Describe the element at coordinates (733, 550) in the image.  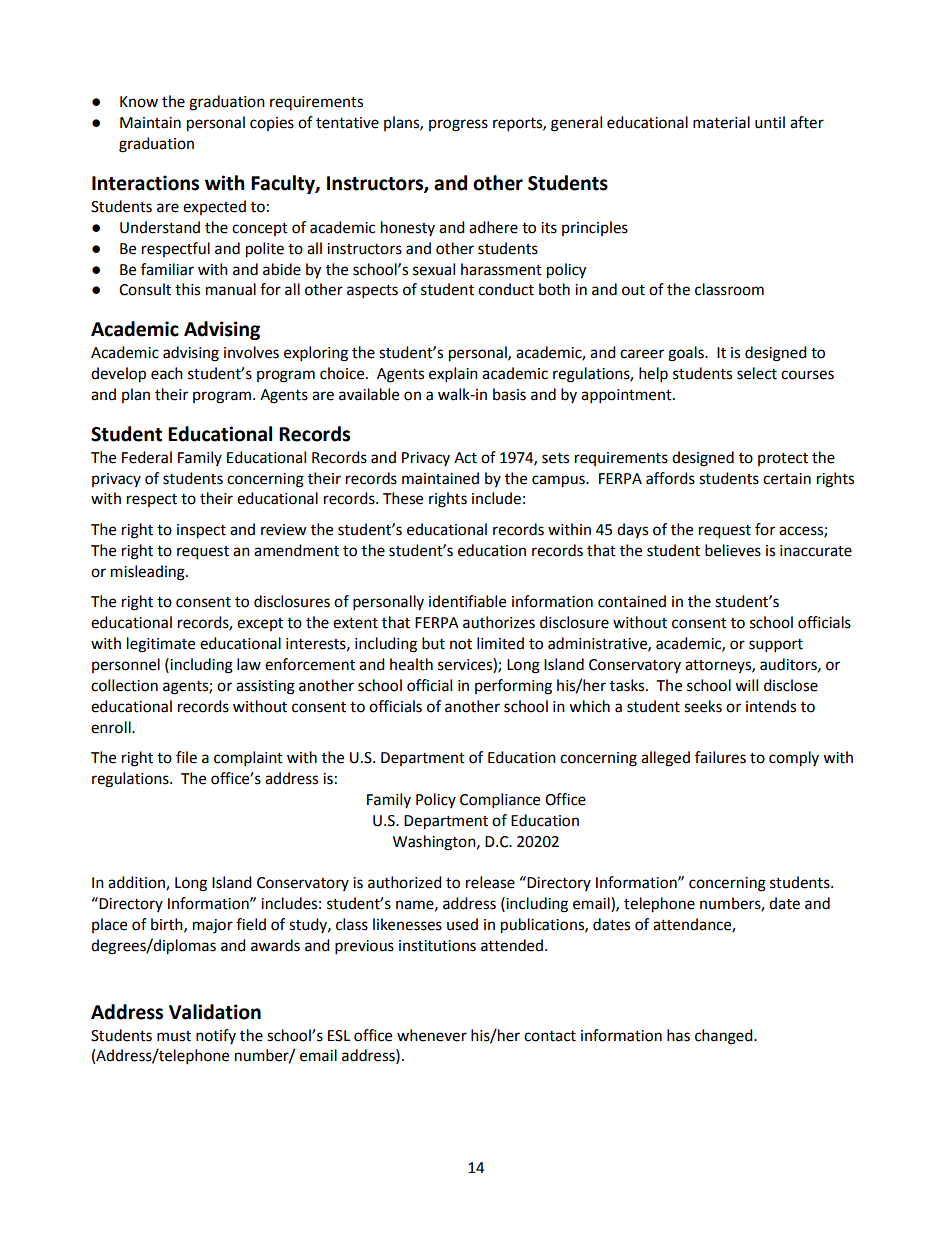
I see `believes` at that location.
